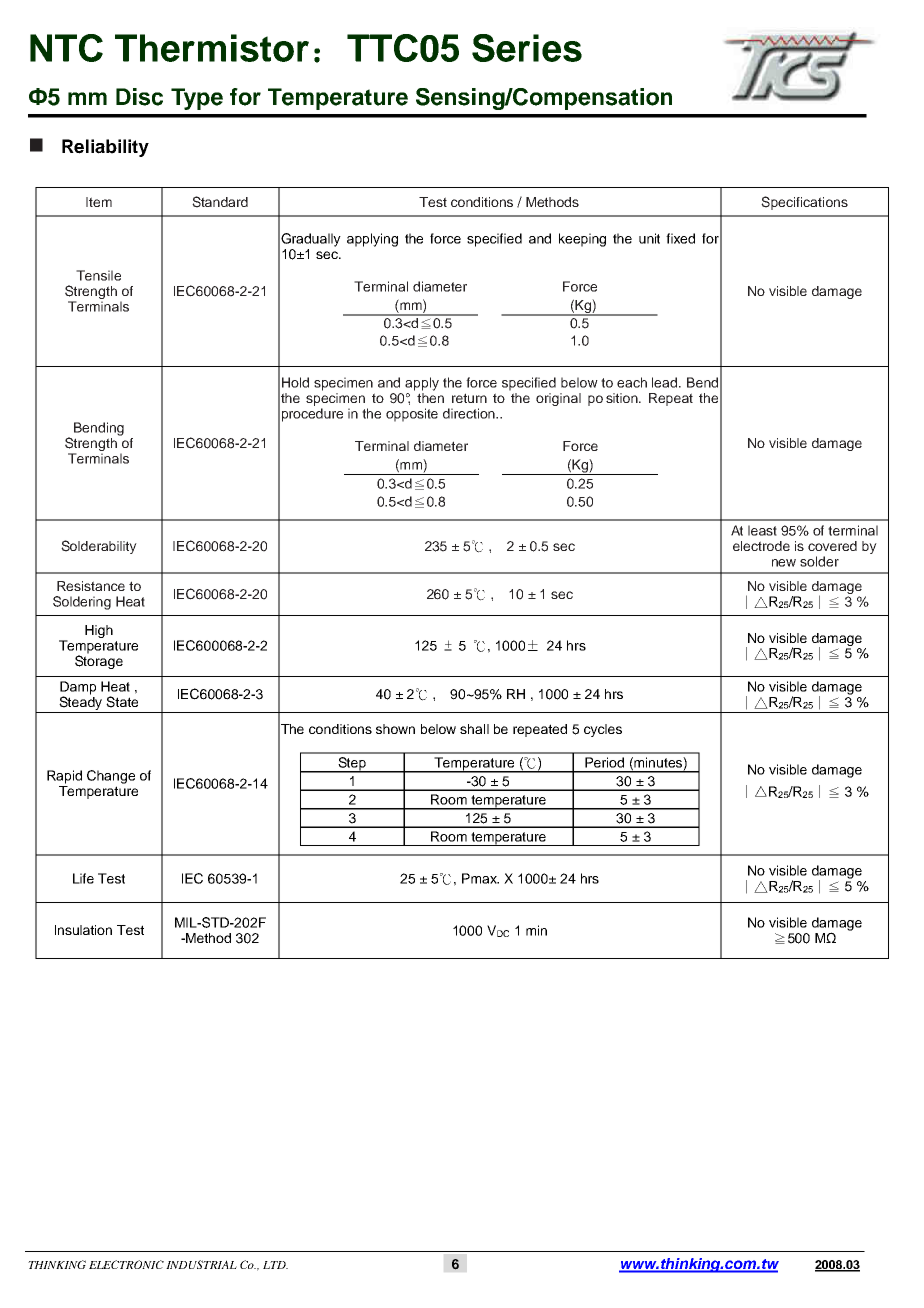 The height and width of the screenshot is (1308, 924). Describe the element at coordinates (784, 563) in the screenshot. I see `new` at that location.
